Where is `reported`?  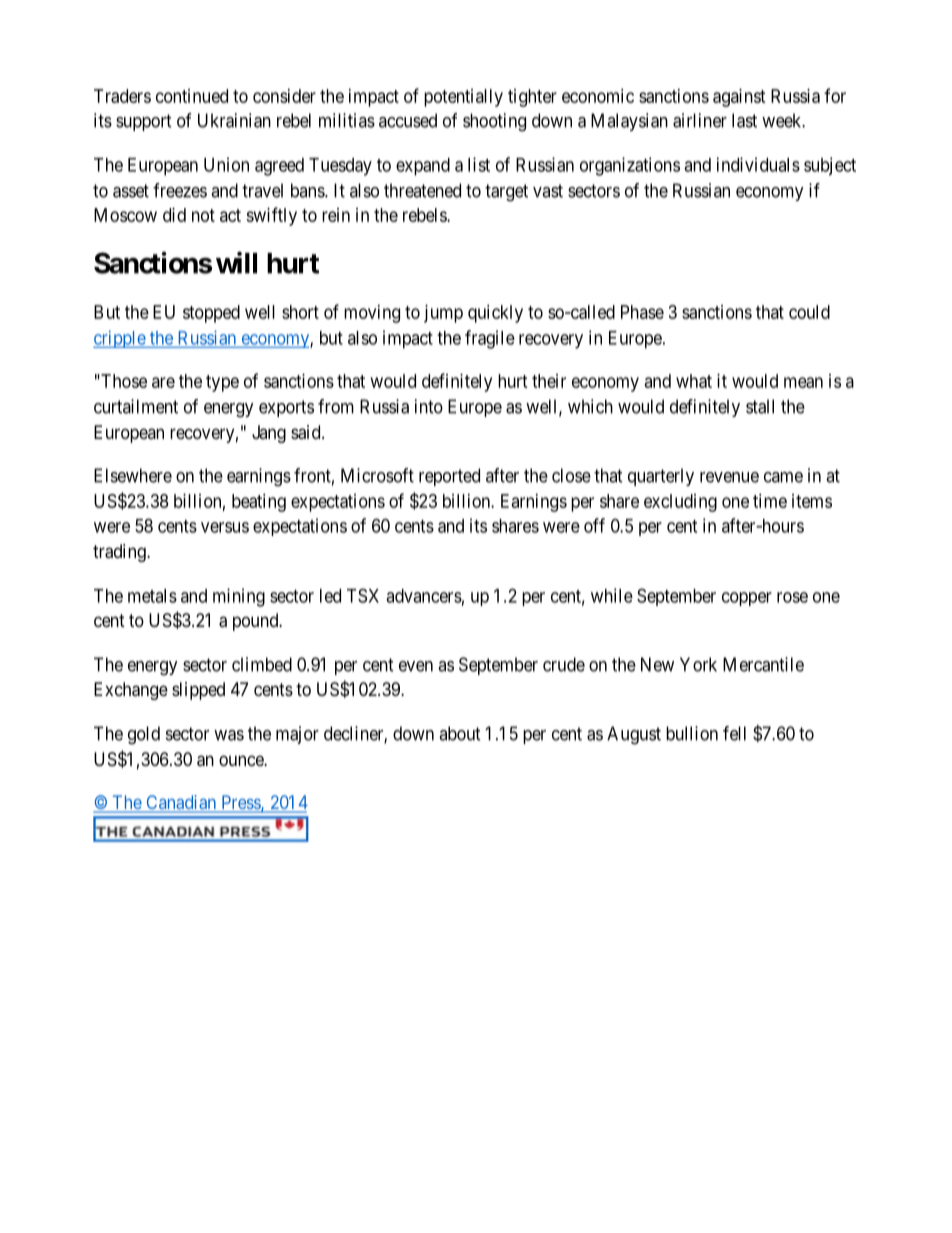
reported is located at coordinates (449, 477).
